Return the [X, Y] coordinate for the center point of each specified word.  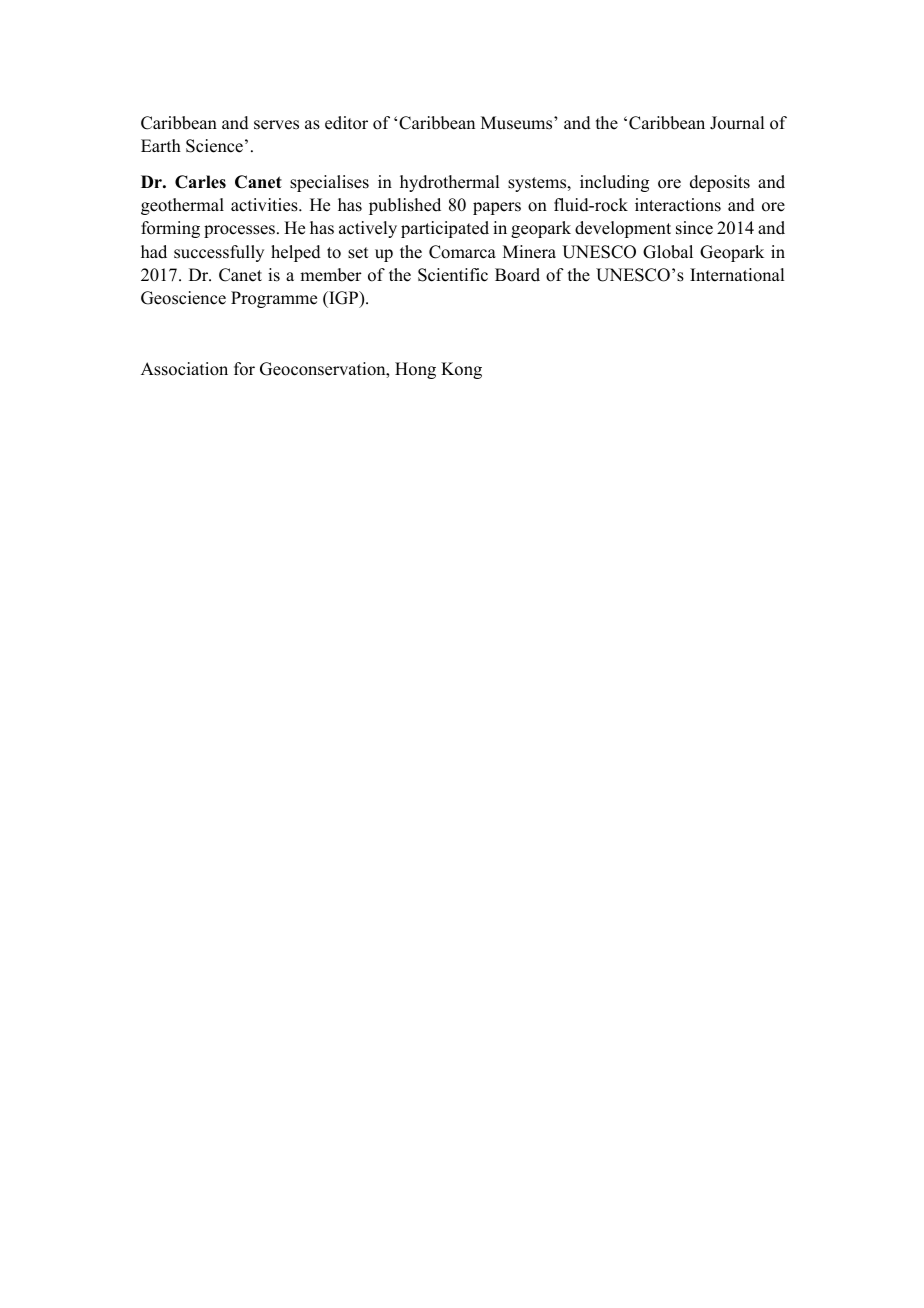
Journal [737, 123]
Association [184, 369]
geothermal [182, 206]
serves [276, 125]
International [737, 275]
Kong [461, 370]
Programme [274, 299]
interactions [678, 205]
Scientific [453, 275]
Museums [518, 123]
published [405, 206]
